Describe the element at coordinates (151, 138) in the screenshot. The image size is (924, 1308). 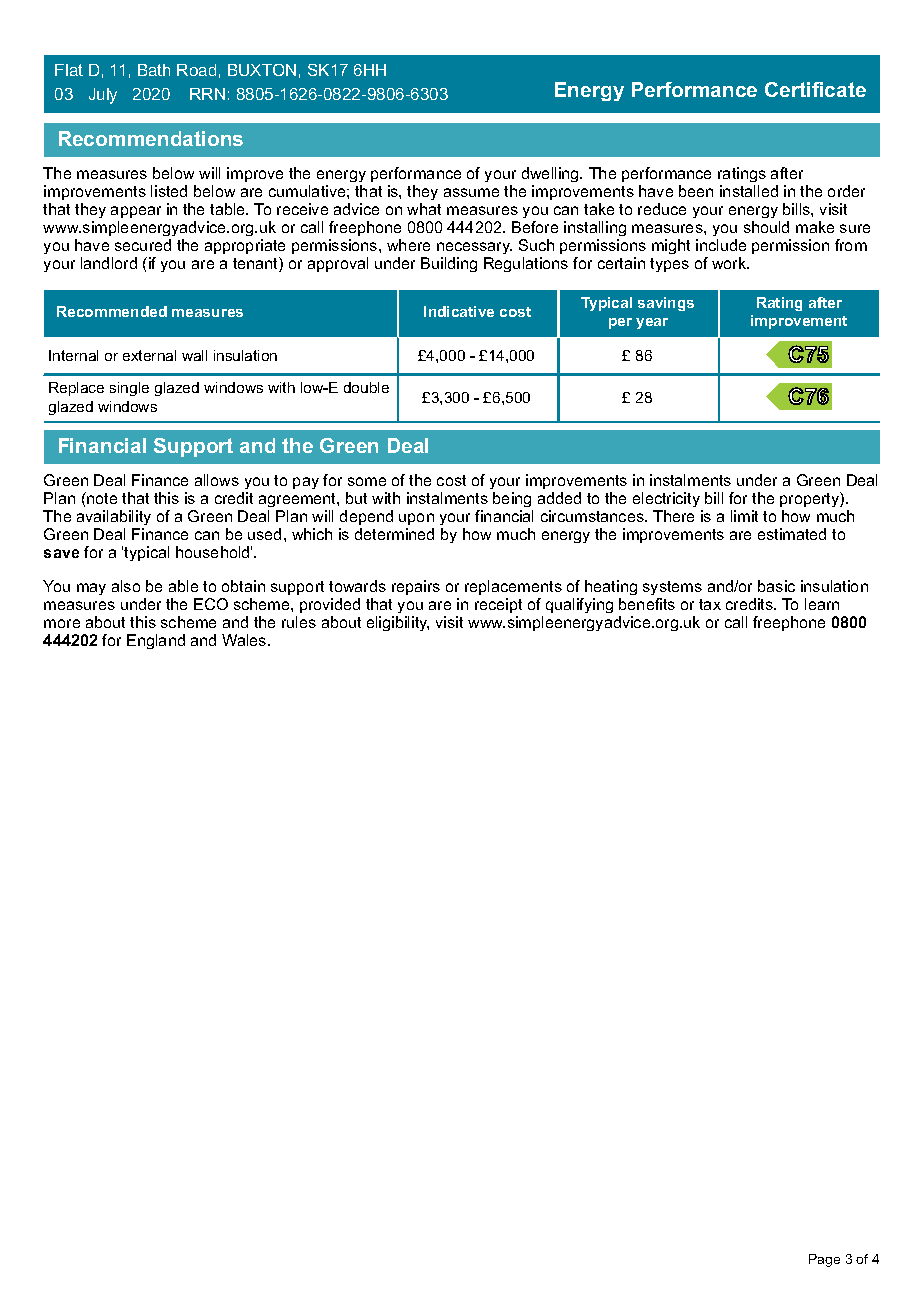
I see `Recommendations` at that location.
